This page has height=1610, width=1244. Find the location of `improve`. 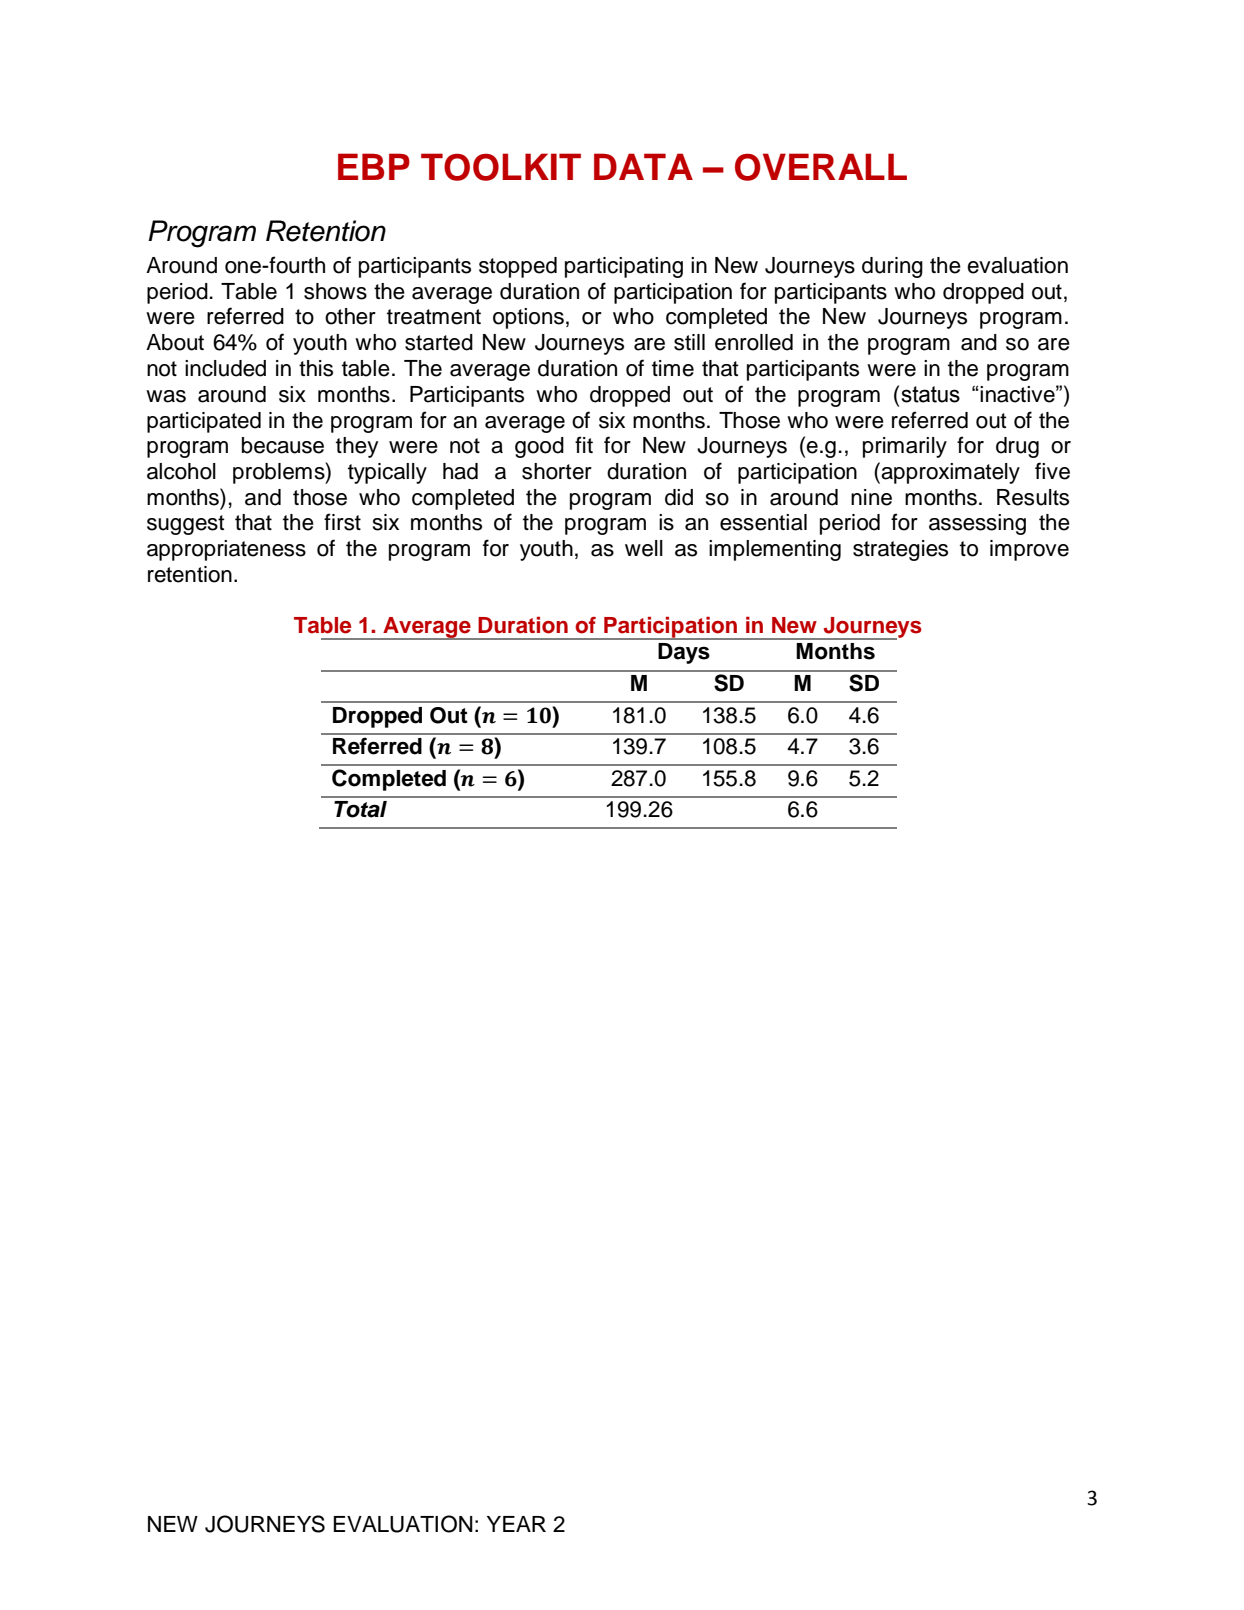

improve is located at coordinates (1029, 550).
